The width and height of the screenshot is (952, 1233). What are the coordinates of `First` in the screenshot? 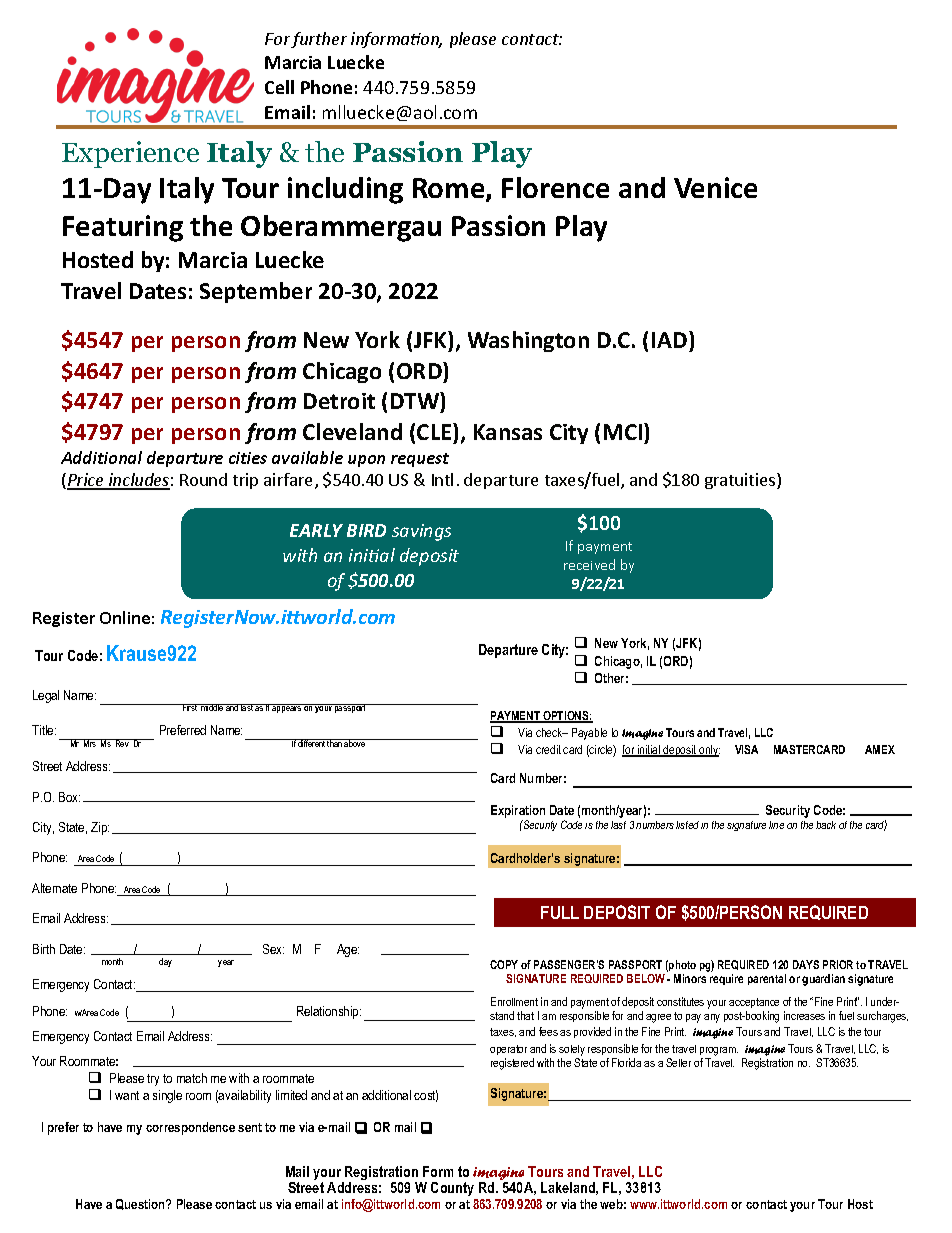 It's located at (190, 707).
